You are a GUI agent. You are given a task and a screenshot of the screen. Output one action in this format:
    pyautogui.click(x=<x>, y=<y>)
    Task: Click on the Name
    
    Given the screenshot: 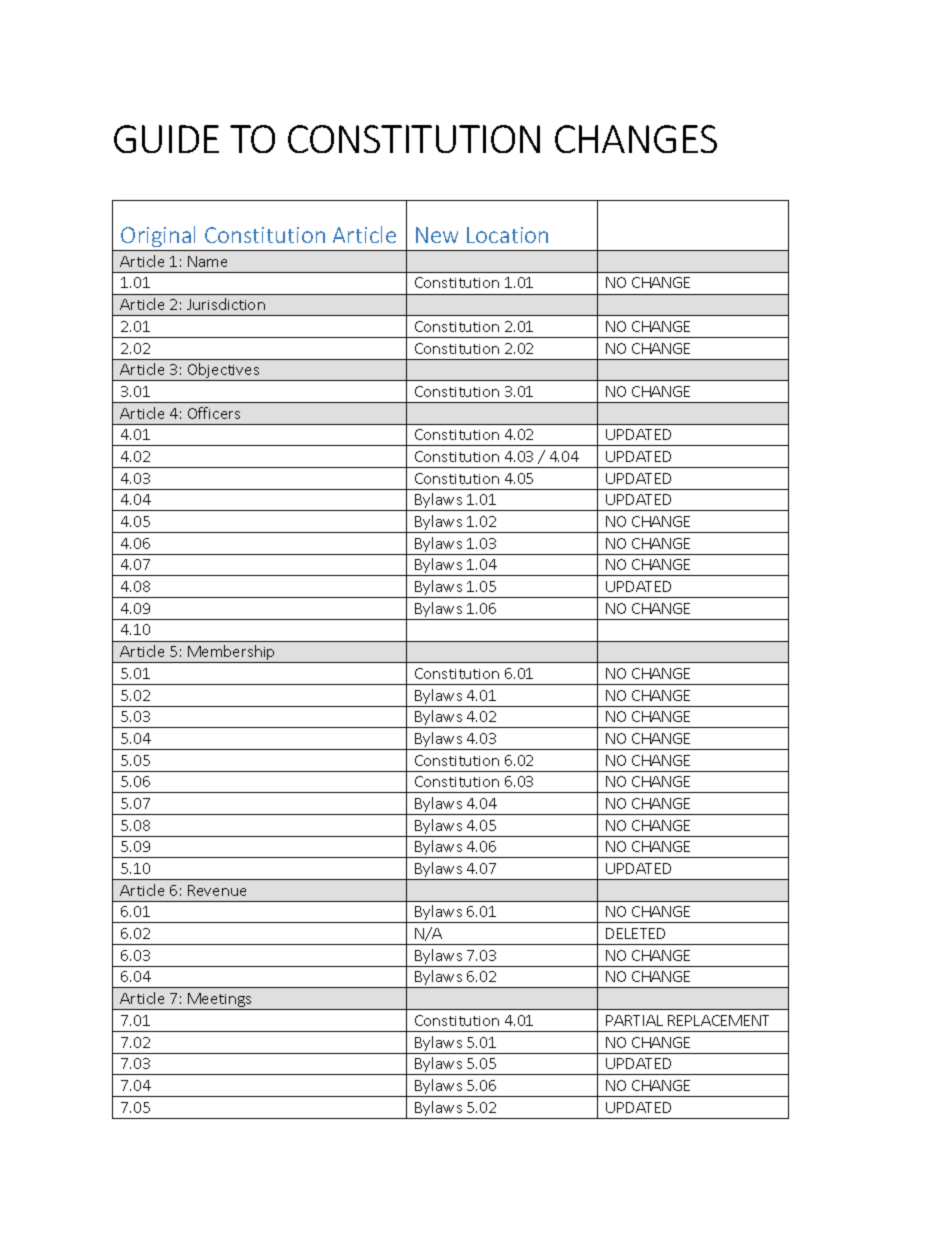 What is the action you would take?
    pyautogui.click(x=207, y=261)
